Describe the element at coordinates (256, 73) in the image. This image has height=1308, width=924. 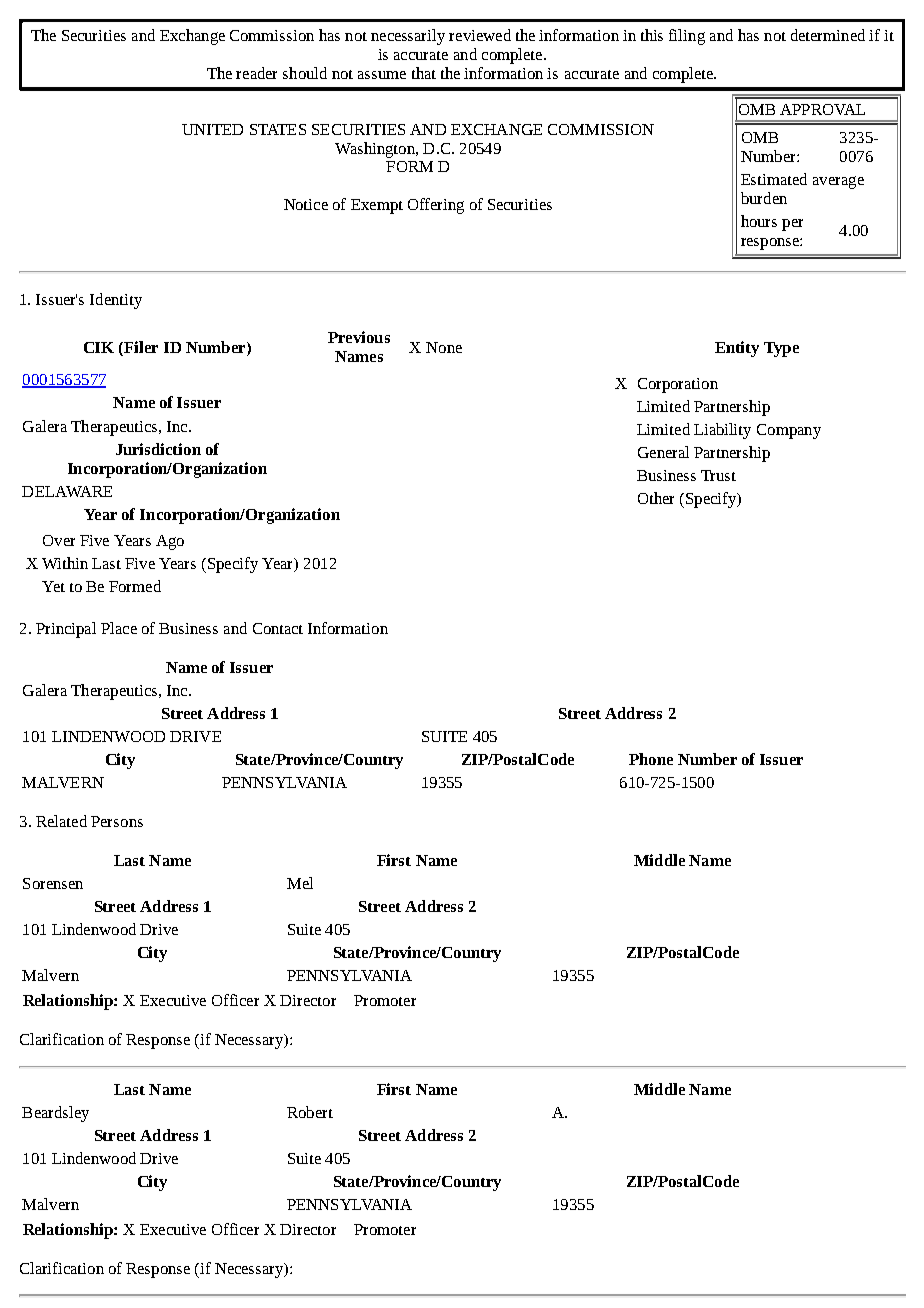
I see `reader` at that location.
